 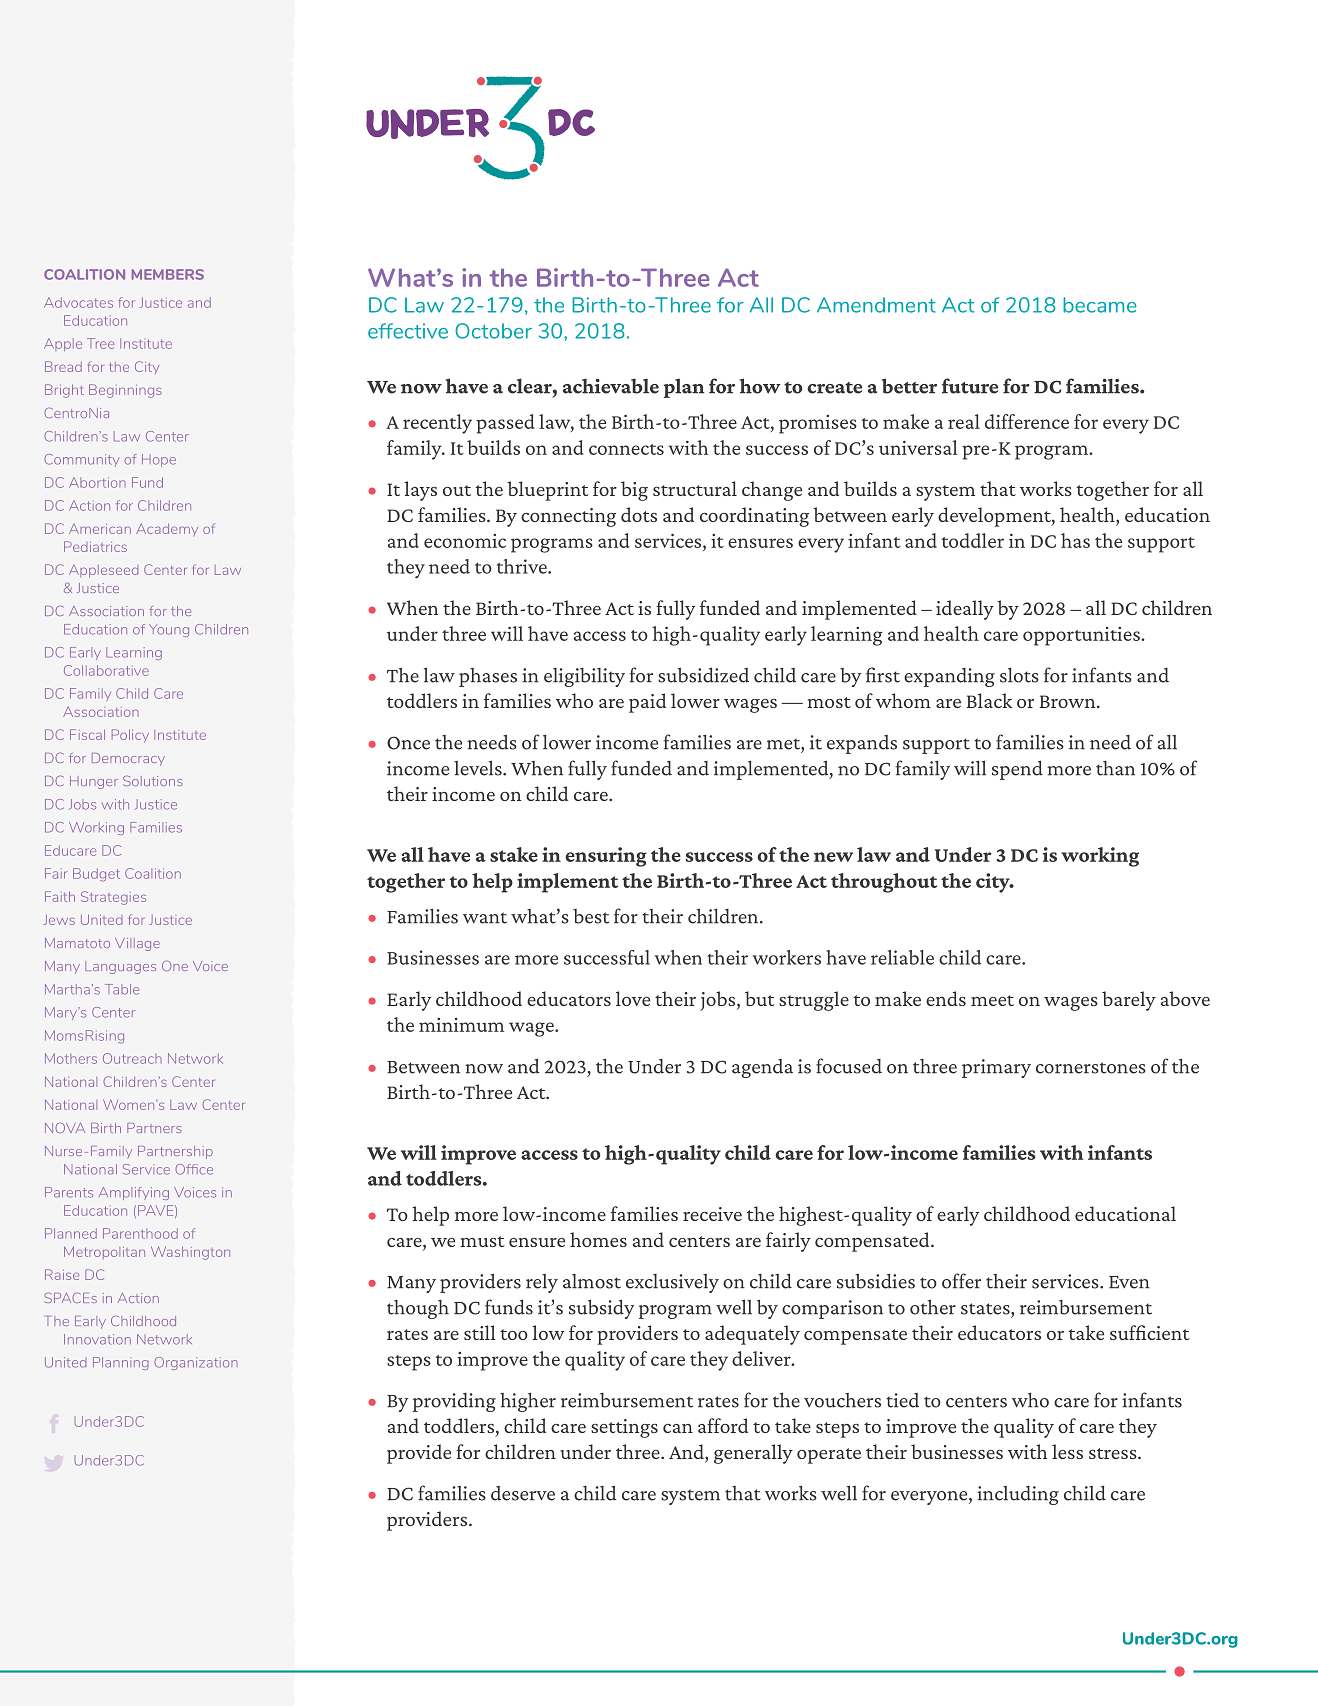 I want to click on settings, so click(x=624, y=1428).
